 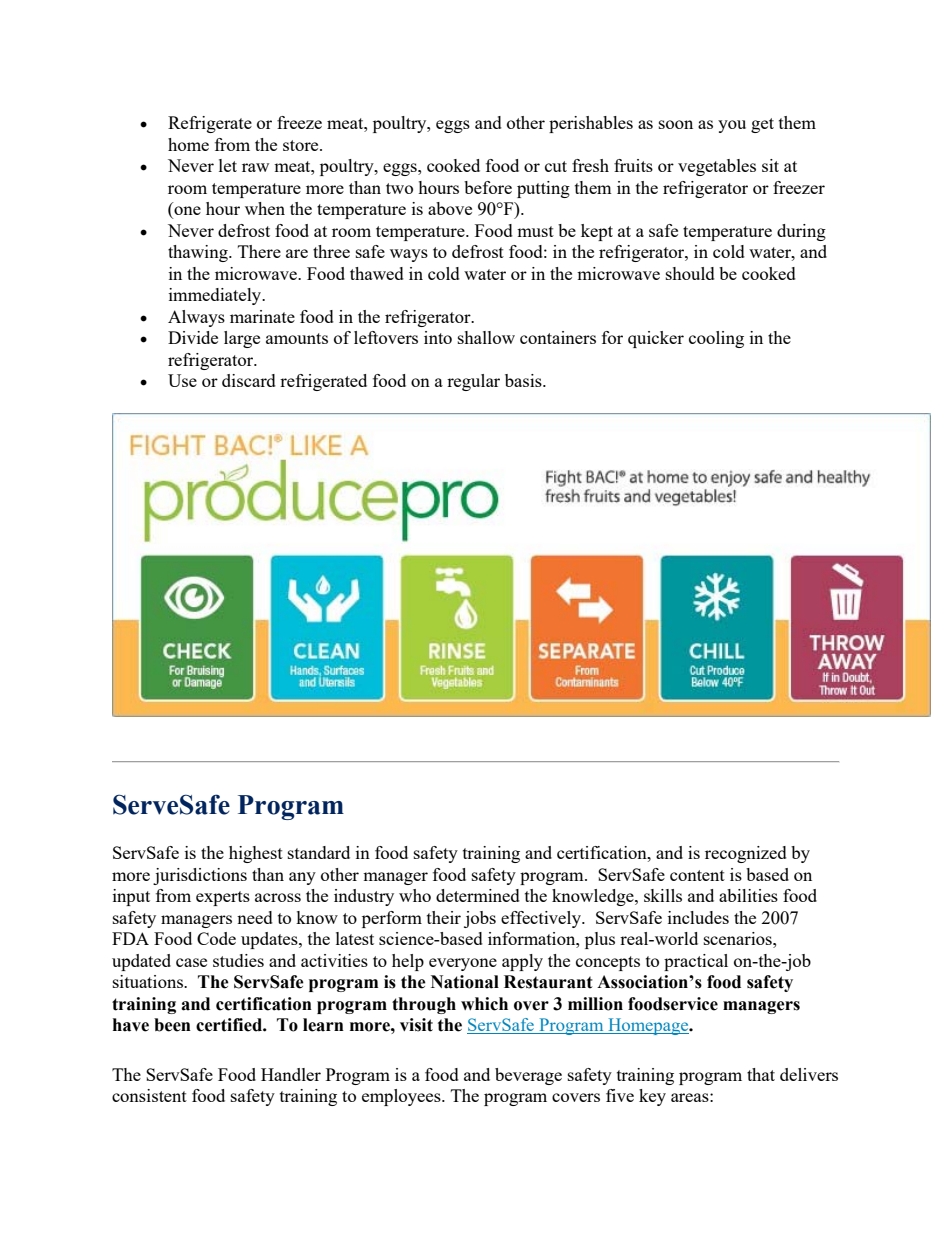 I want to click on regular, so click(x=473, y=382).
